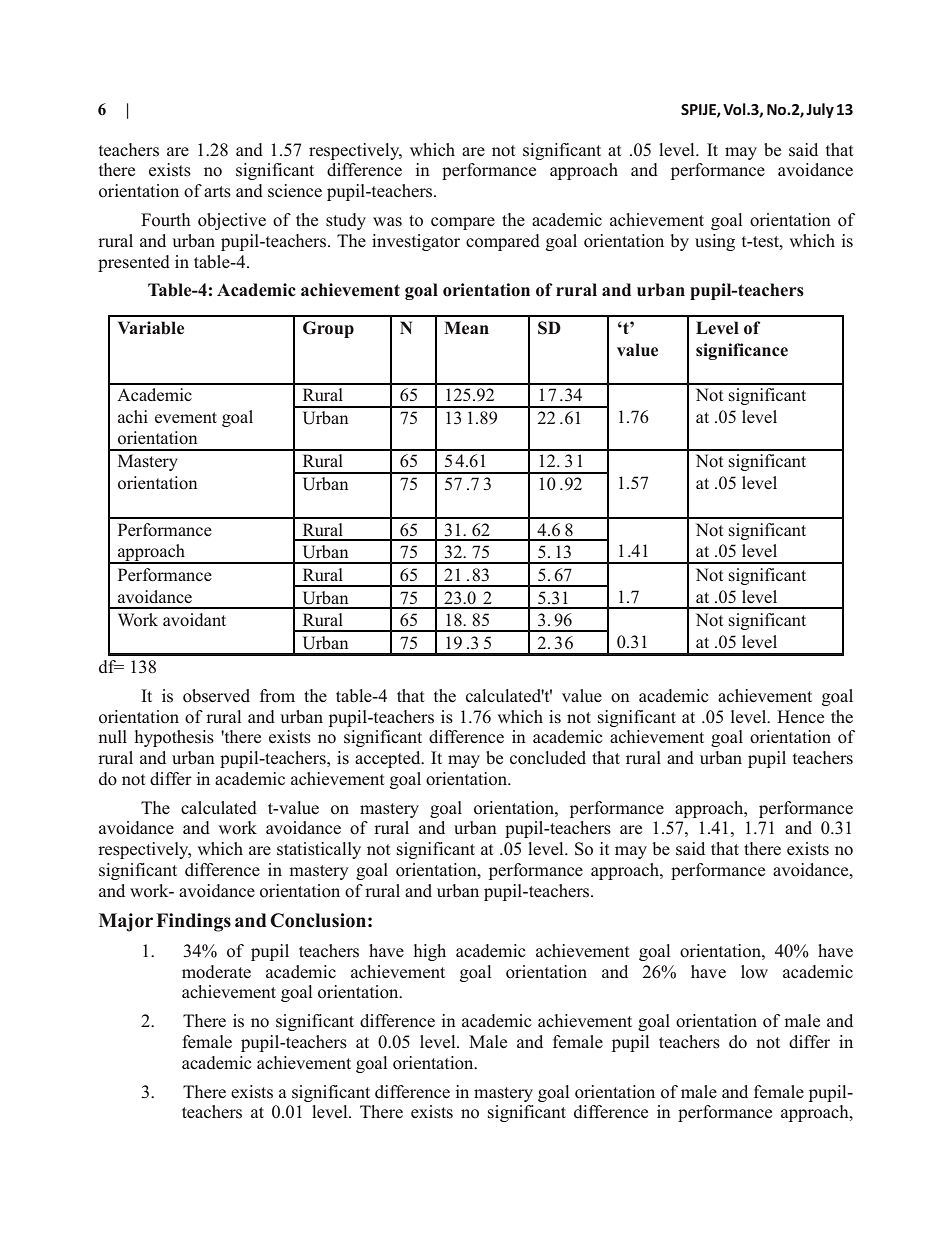 The width and height of the screenshot is (952, 1233). What do you see at coordinates (430, 952) in the screenshot?
I see `high` at bounding box center [430, 952].
